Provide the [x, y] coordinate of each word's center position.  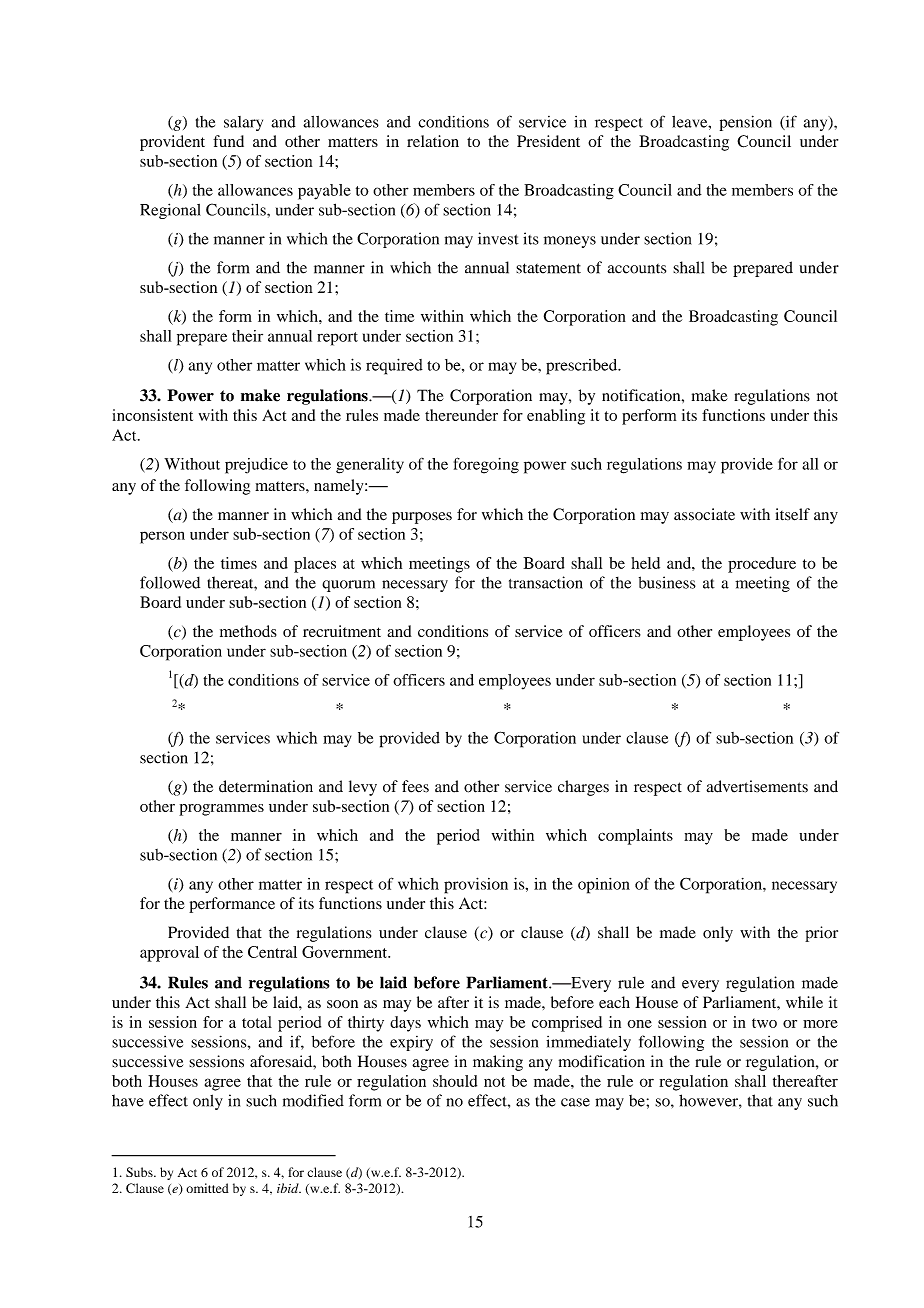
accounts [636, 269]
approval [169, 954]
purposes [422, 518]
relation [433, 141]
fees [415, 786]
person [162, 537]
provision [476, 885]
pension [746, 123]
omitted [207, 1188]
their [247, 336]
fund [228, 141]
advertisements [757, 786]
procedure [762, 565]
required [394, 366]
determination [266, 786]
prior [821, 934]
